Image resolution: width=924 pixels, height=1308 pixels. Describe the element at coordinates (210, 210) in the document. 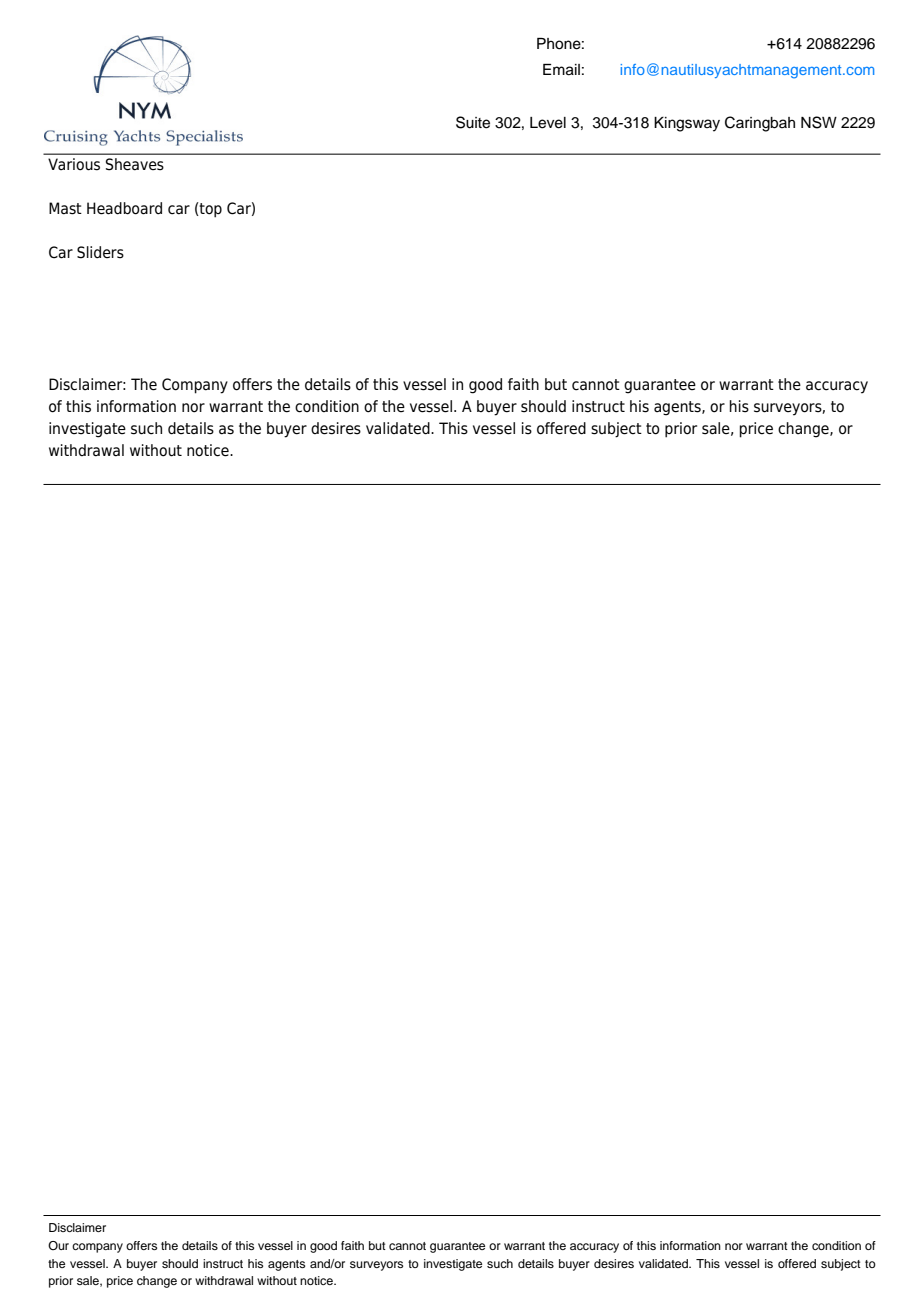

I see `top` at that location.
